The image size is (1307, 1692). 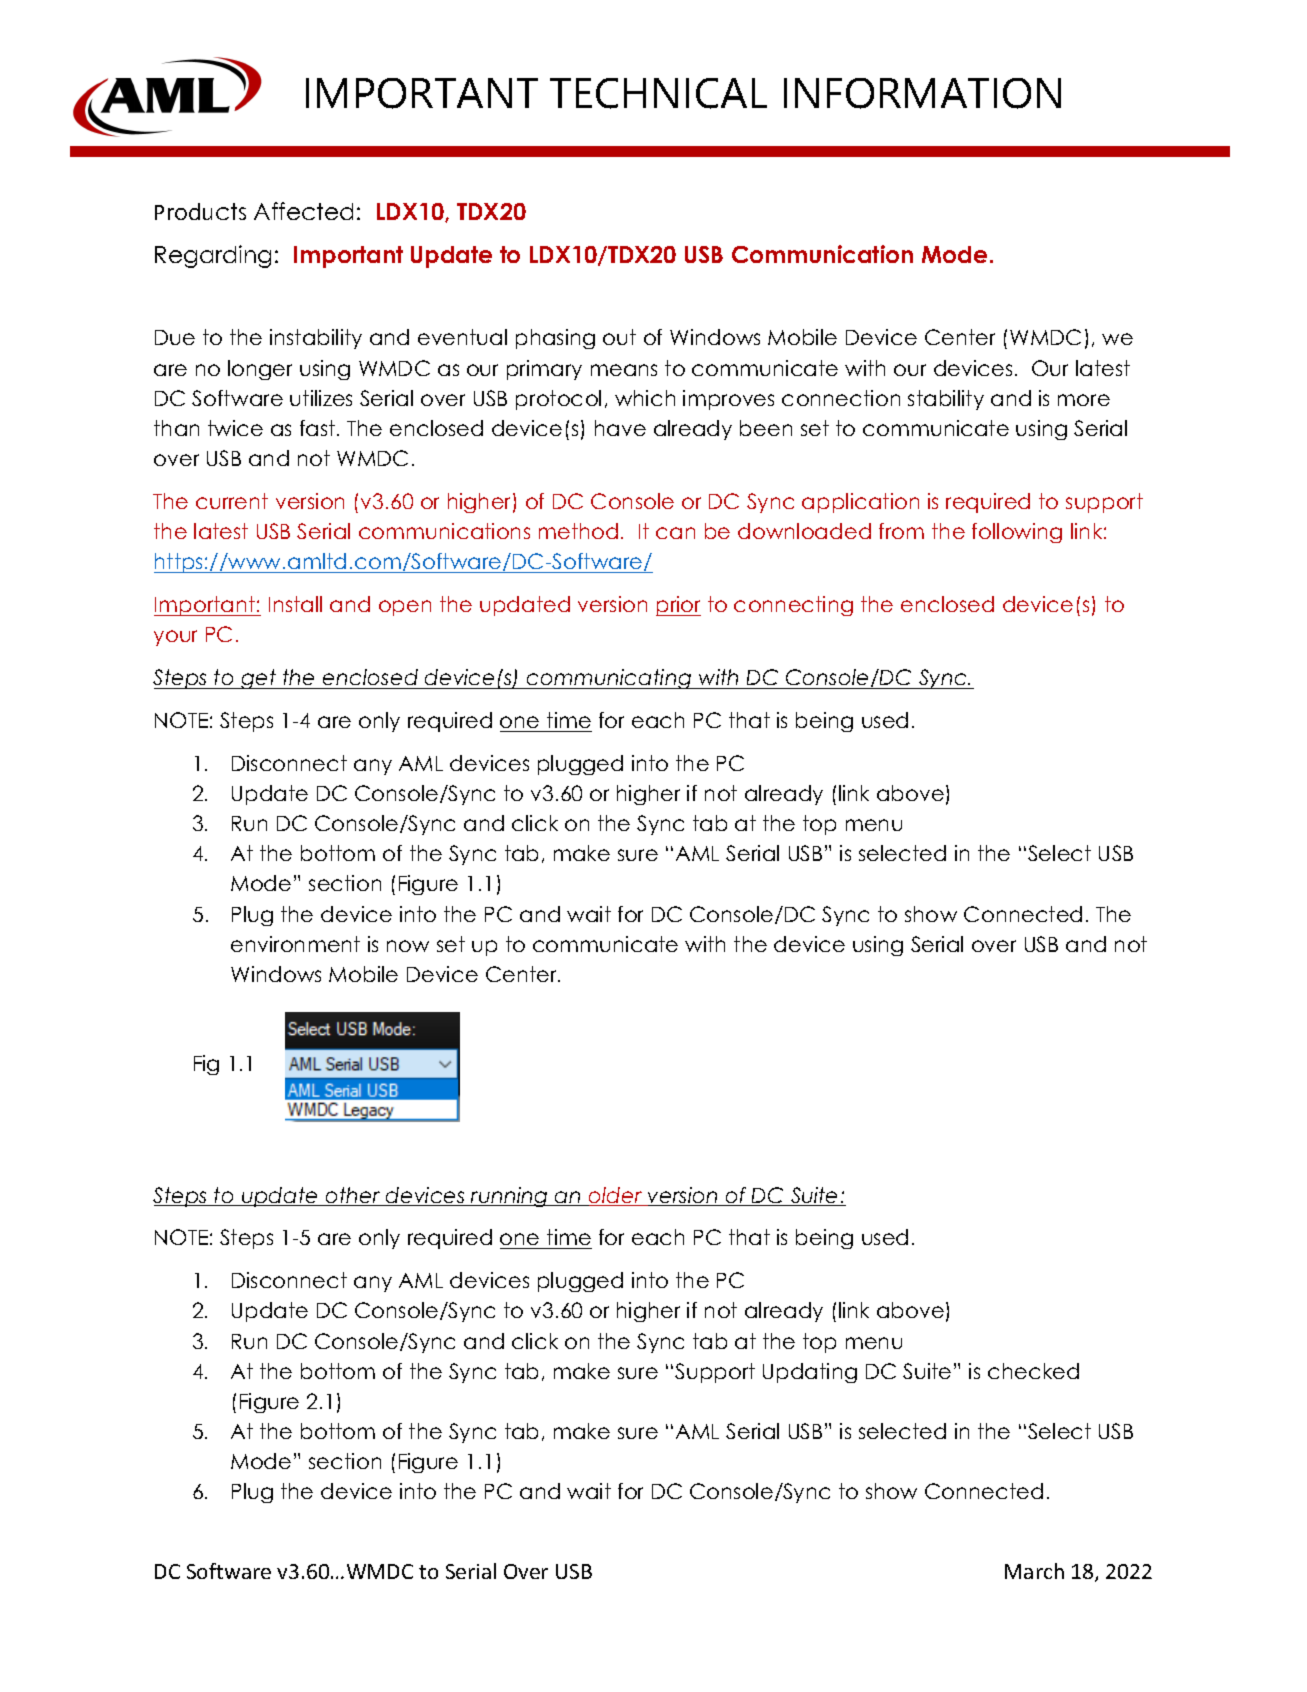 What do you see at coordinates (295, 944) in the document?
I see `environment` at bounding box center [295, 944].
